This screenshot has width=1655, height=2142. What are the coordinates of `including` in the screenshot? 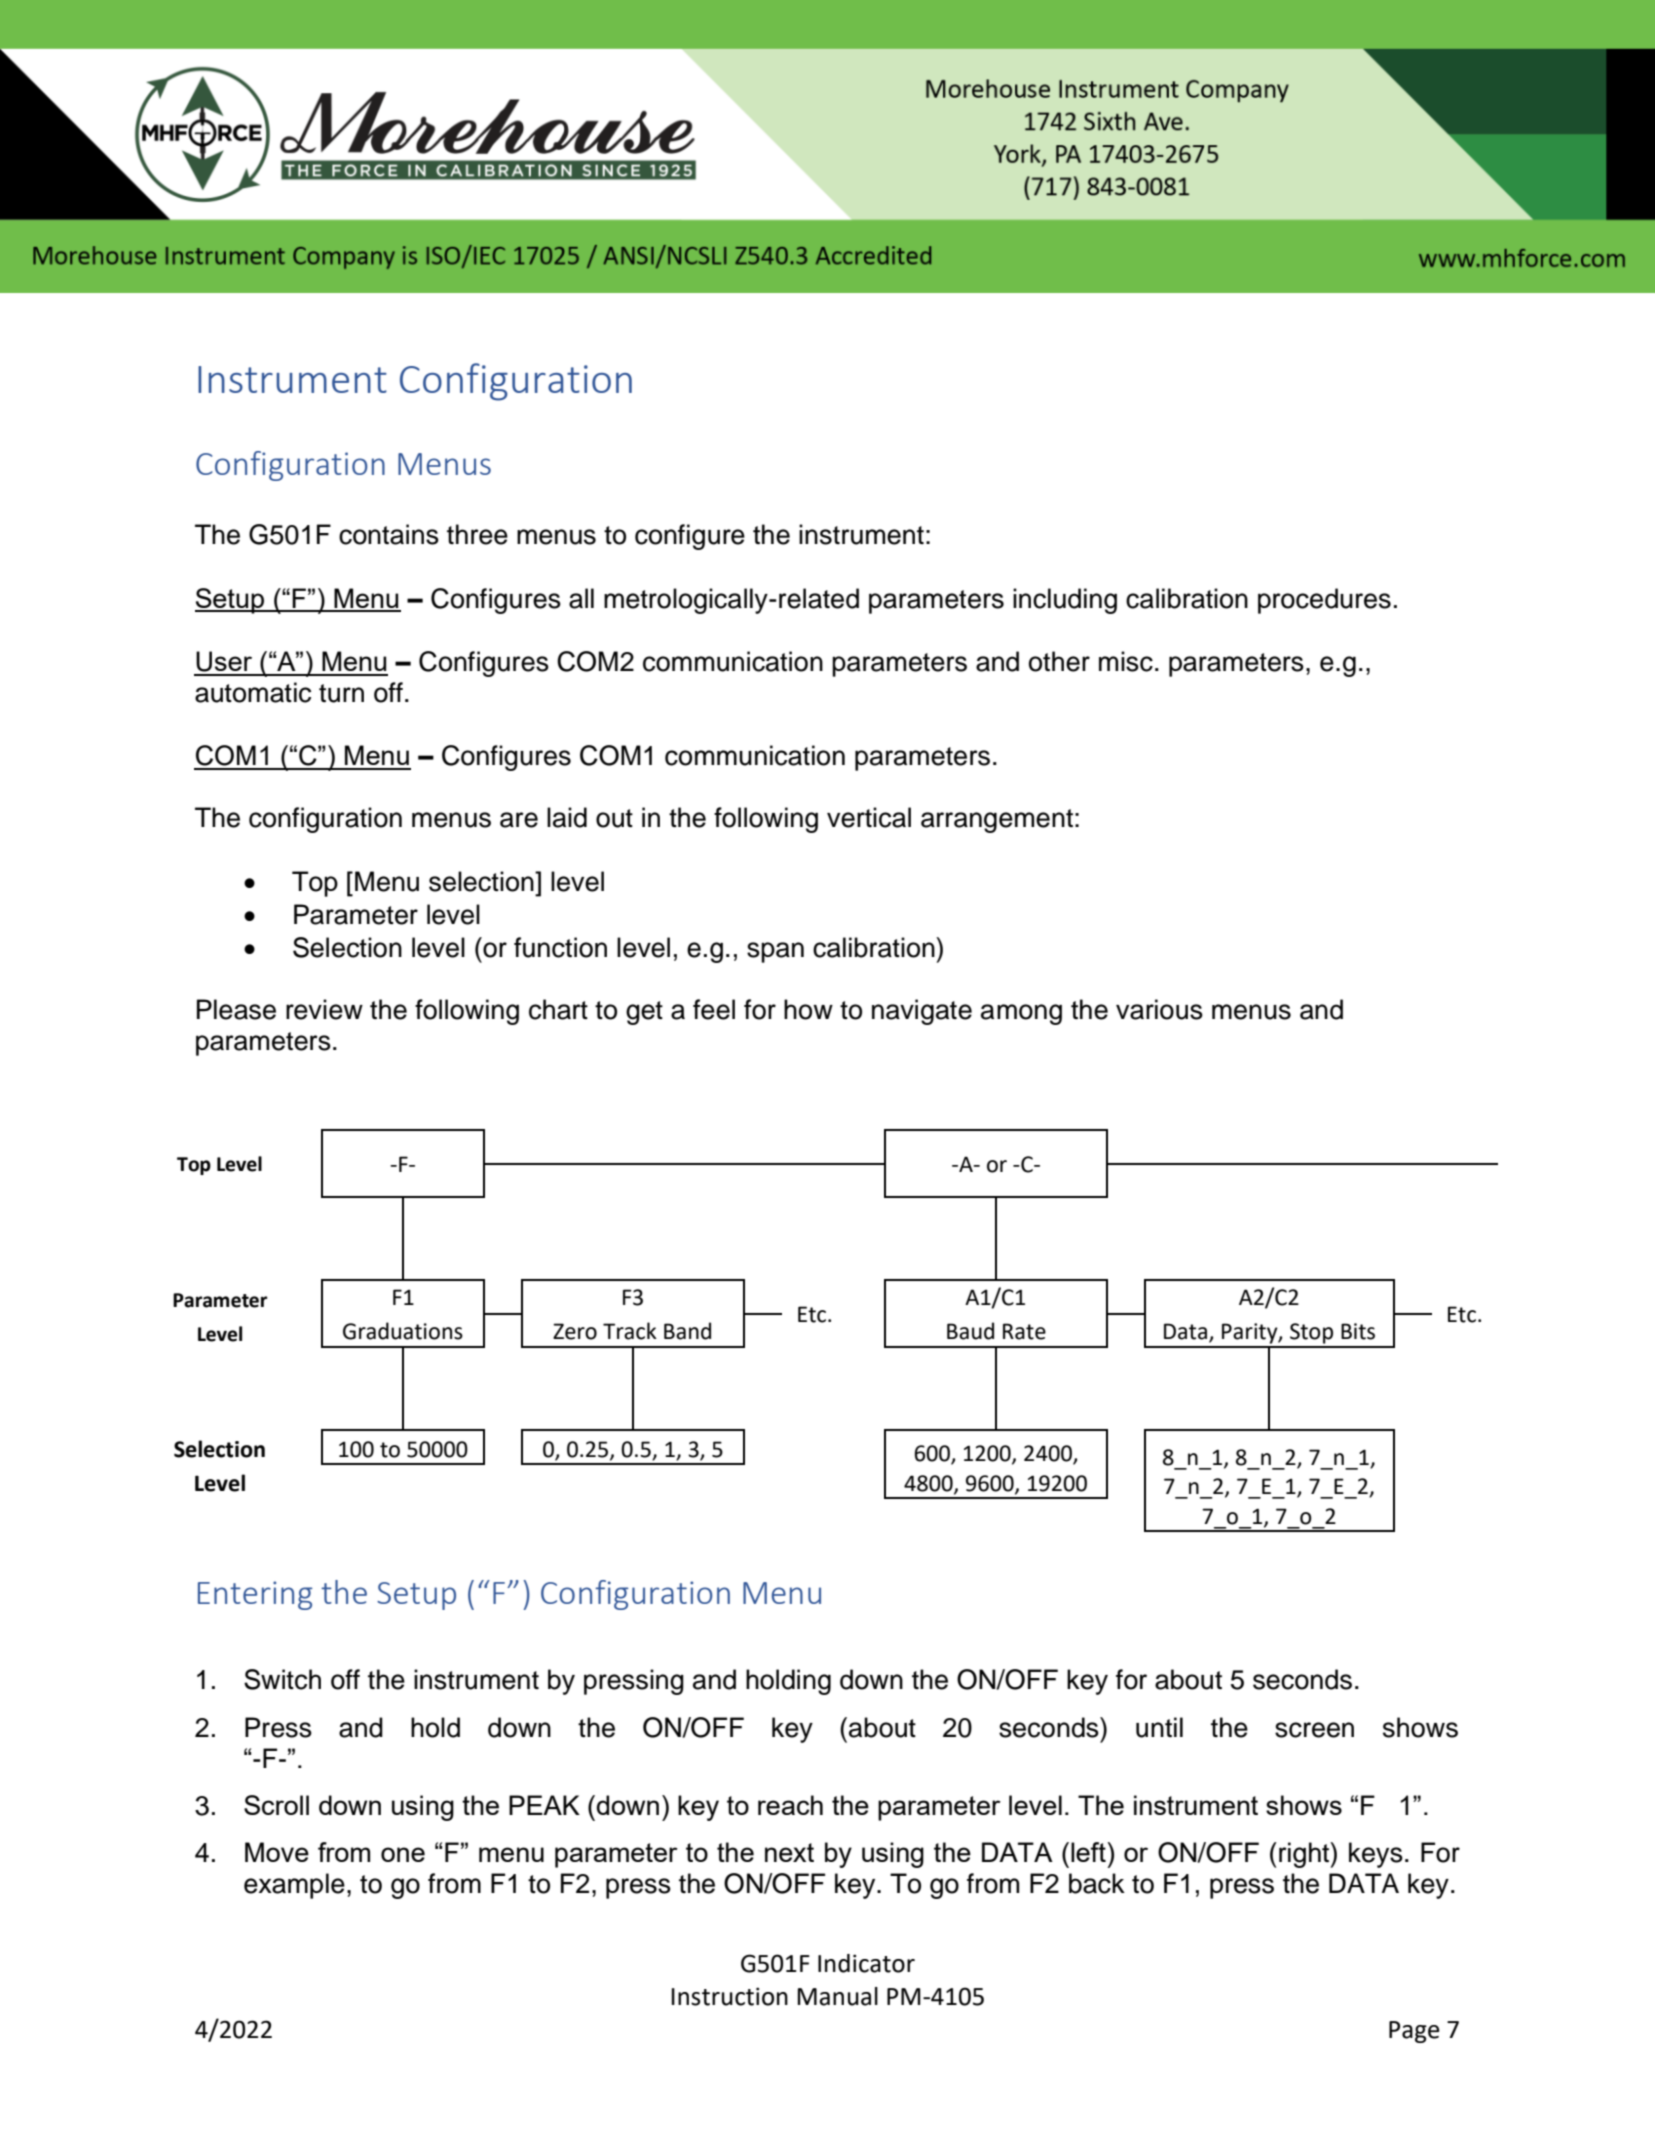 It's located at (1065, 601).
